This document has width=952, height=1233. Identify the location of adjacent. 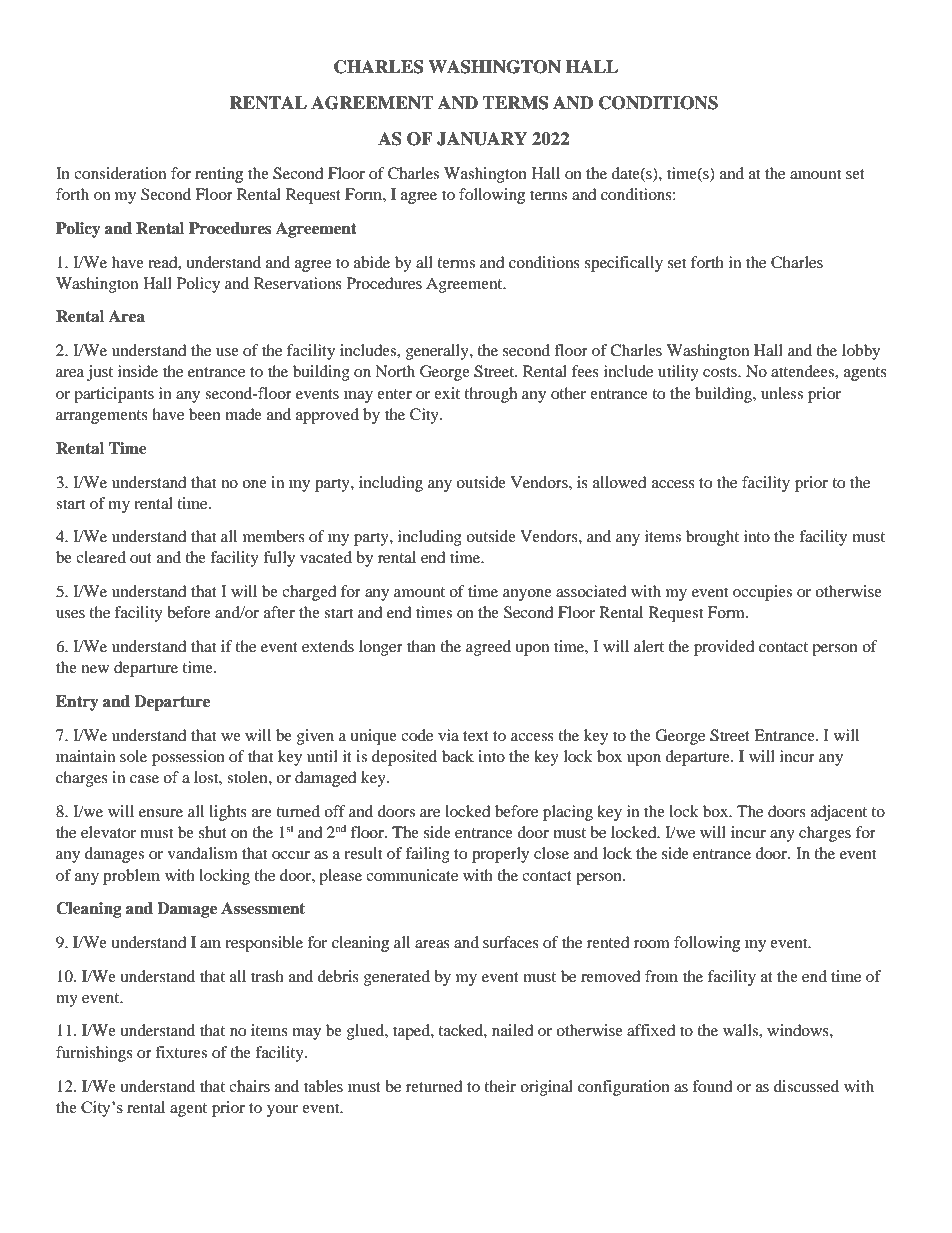
(839, 813).
